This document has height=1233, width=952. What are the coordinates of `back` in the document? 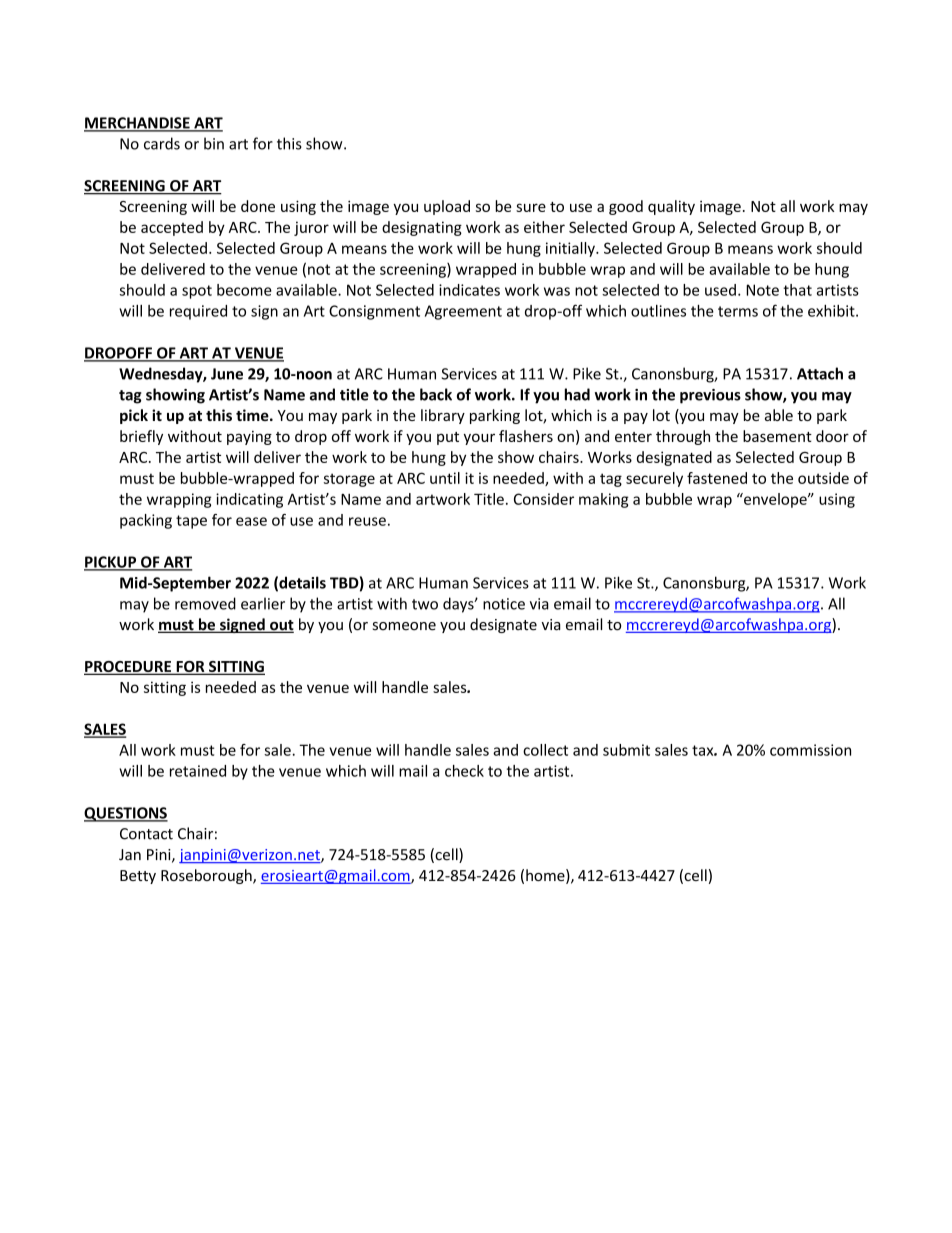 It's located at (436, 394).
